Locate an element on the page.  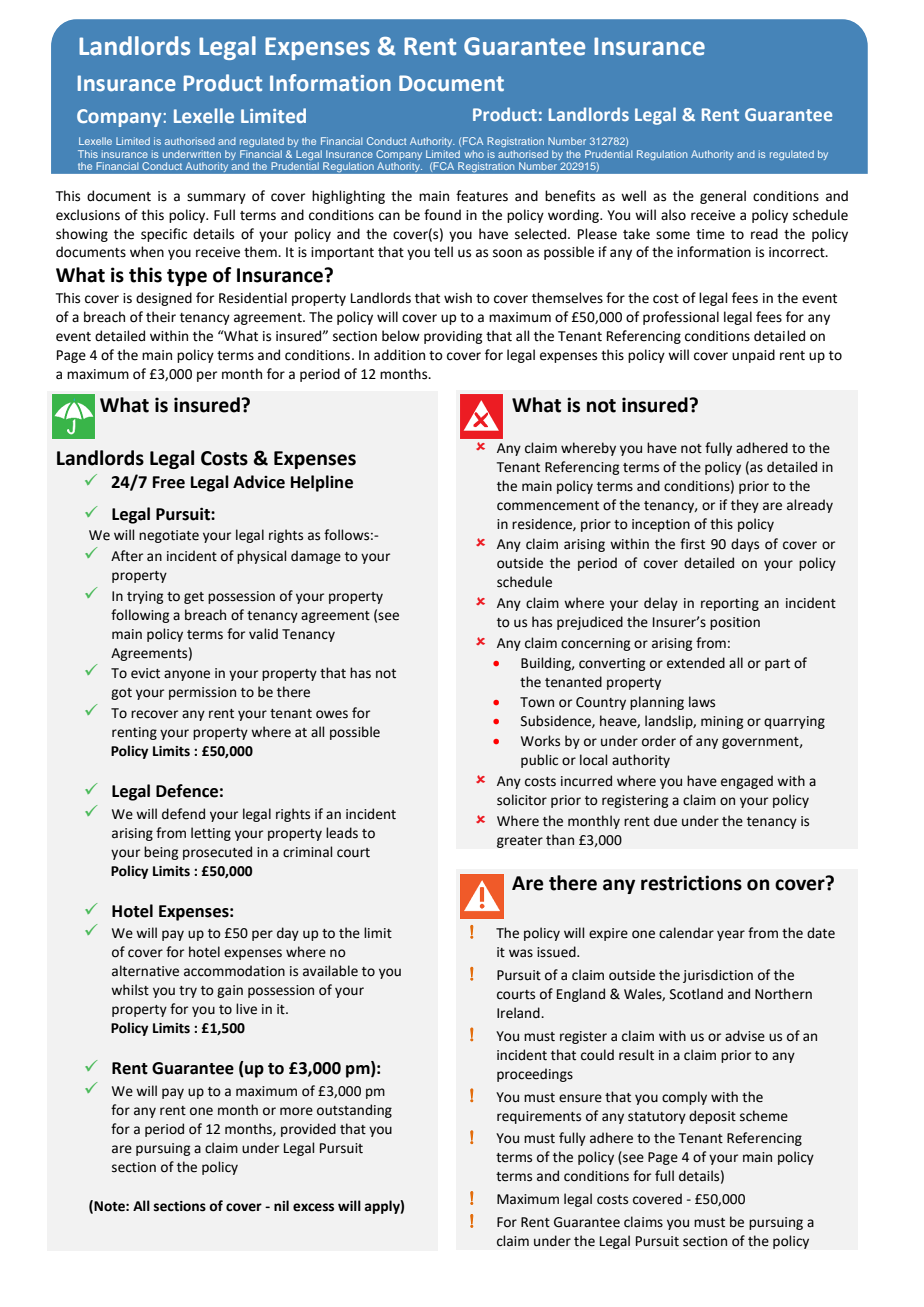
anyone is located at coordinates (187, 675).
